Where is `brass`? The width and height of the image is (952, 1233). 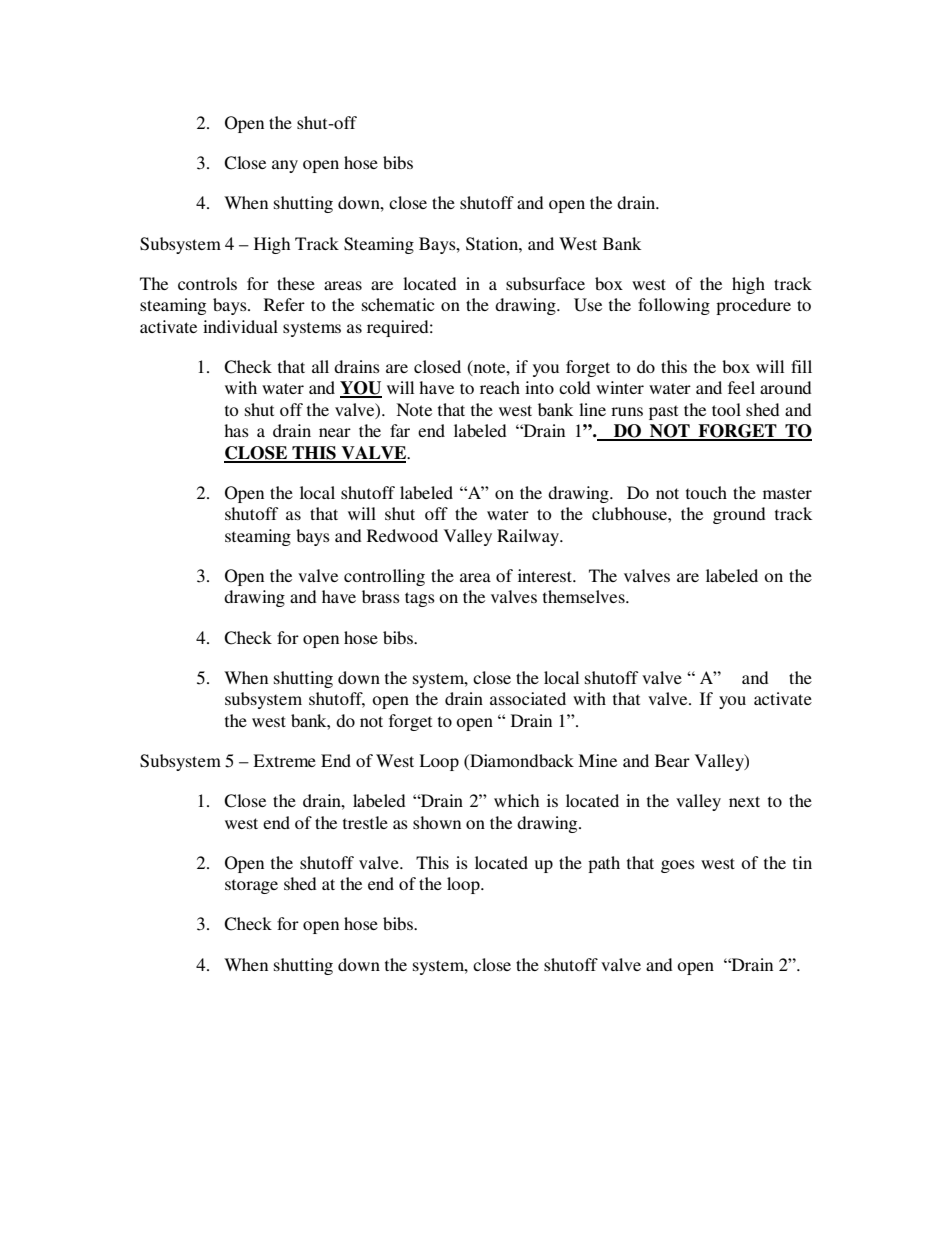 brass is located at coordinates (381, 596).
